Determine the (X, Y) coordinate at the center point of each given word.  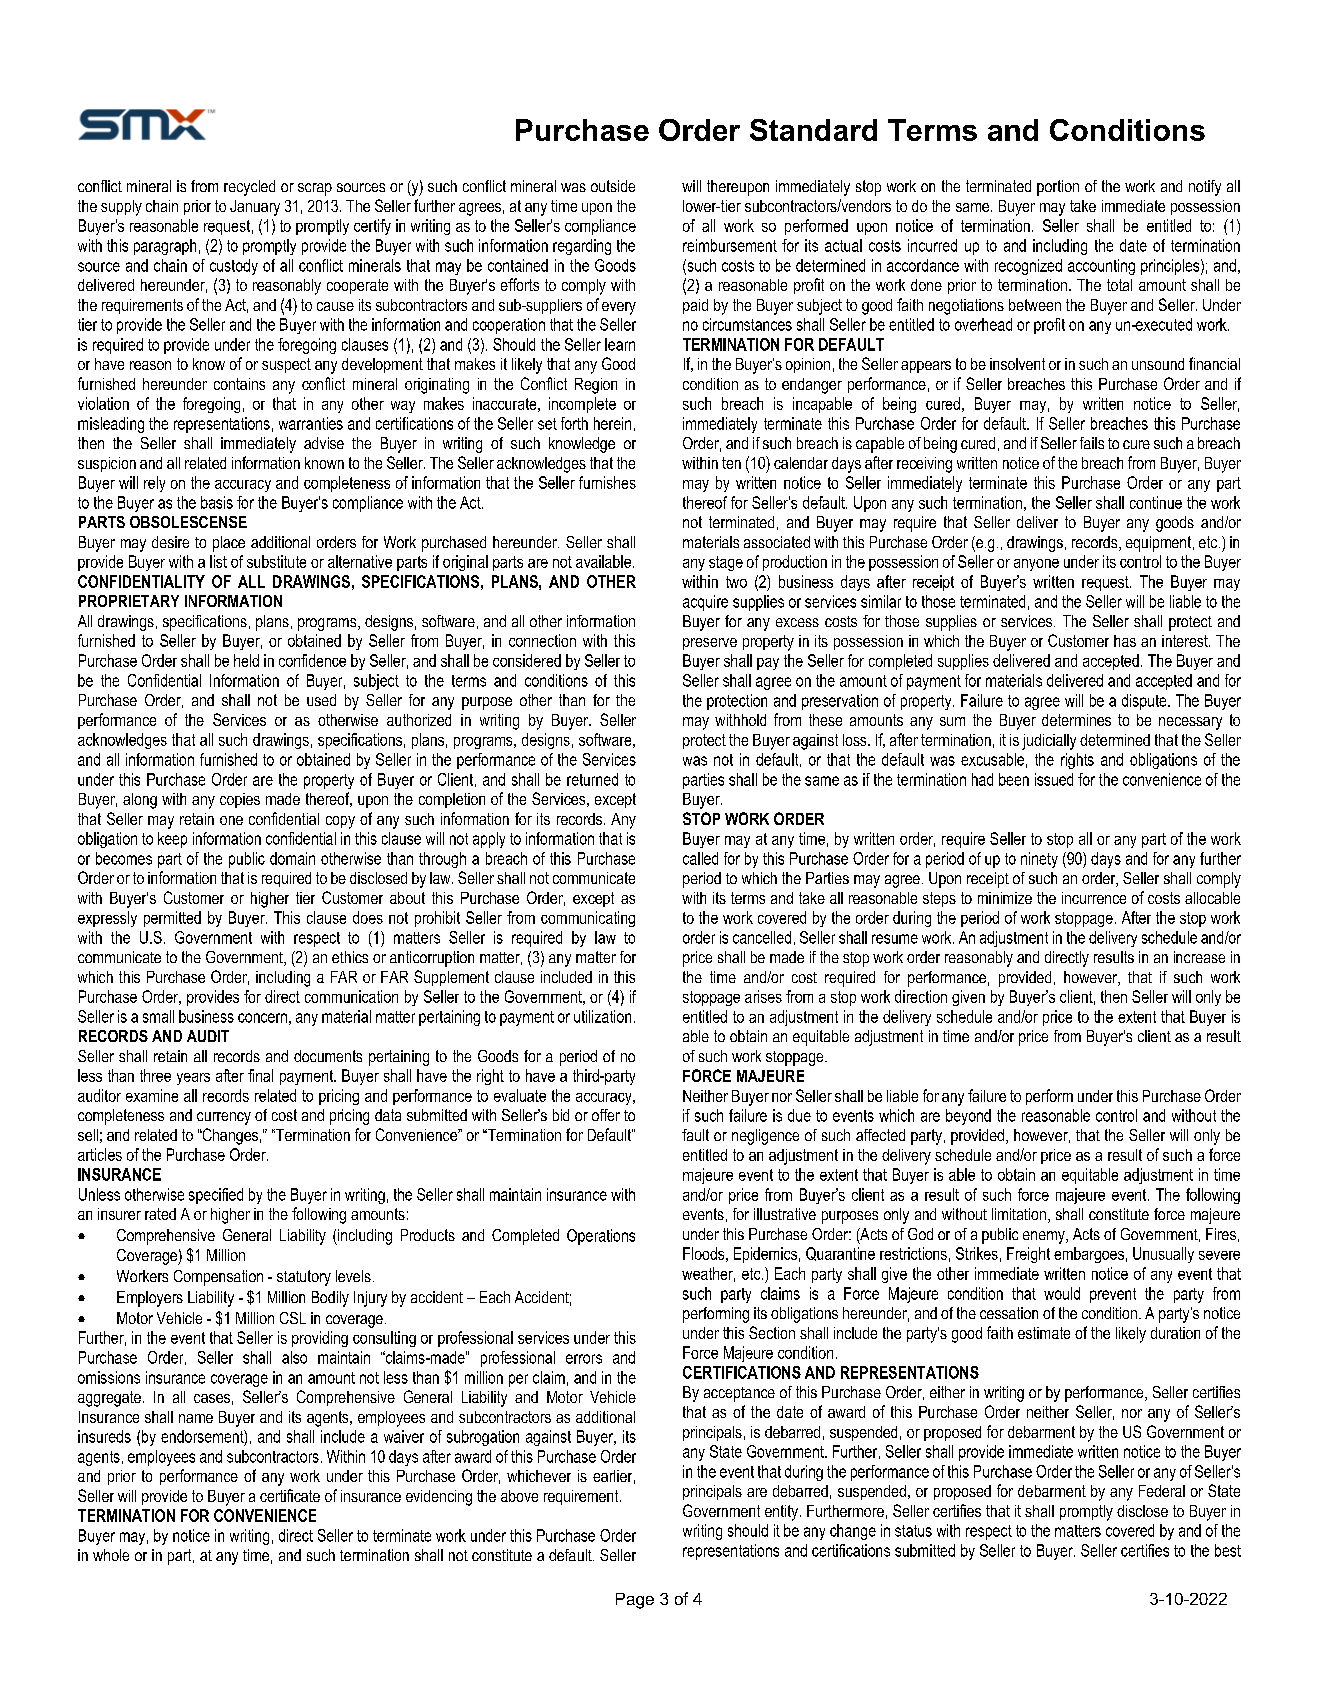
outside (613, 186)
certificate (290, 1495)
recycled (249, 188)
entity (783, 1513)
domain (292, 858)
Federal (1162, 1491)
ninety (1039, 860)
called (700, 858)
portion (1058, 188)
